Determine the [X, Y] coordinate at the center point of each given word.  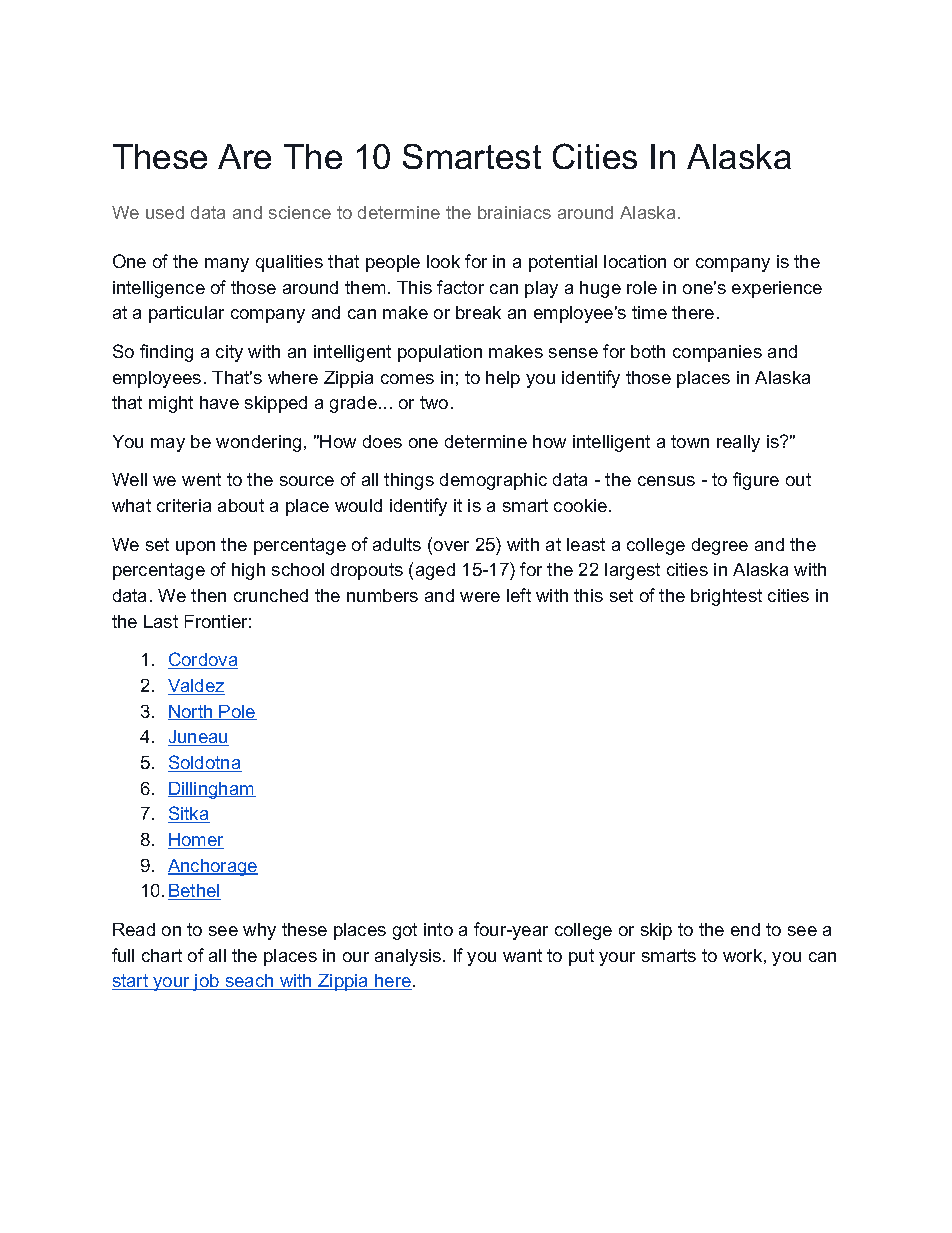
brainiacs [514, 212]
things [409, 481]
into [438, 929]
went [201, 479]
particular [186, 314]
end [745, 929]
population [440, 353]
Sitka [189, 814]
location [635, 261]
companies [717, 353]
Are [244, 156]
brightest [726, 597]
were [480, 597]
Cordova [203, 660]
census [666, 481]
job [207, 982]
